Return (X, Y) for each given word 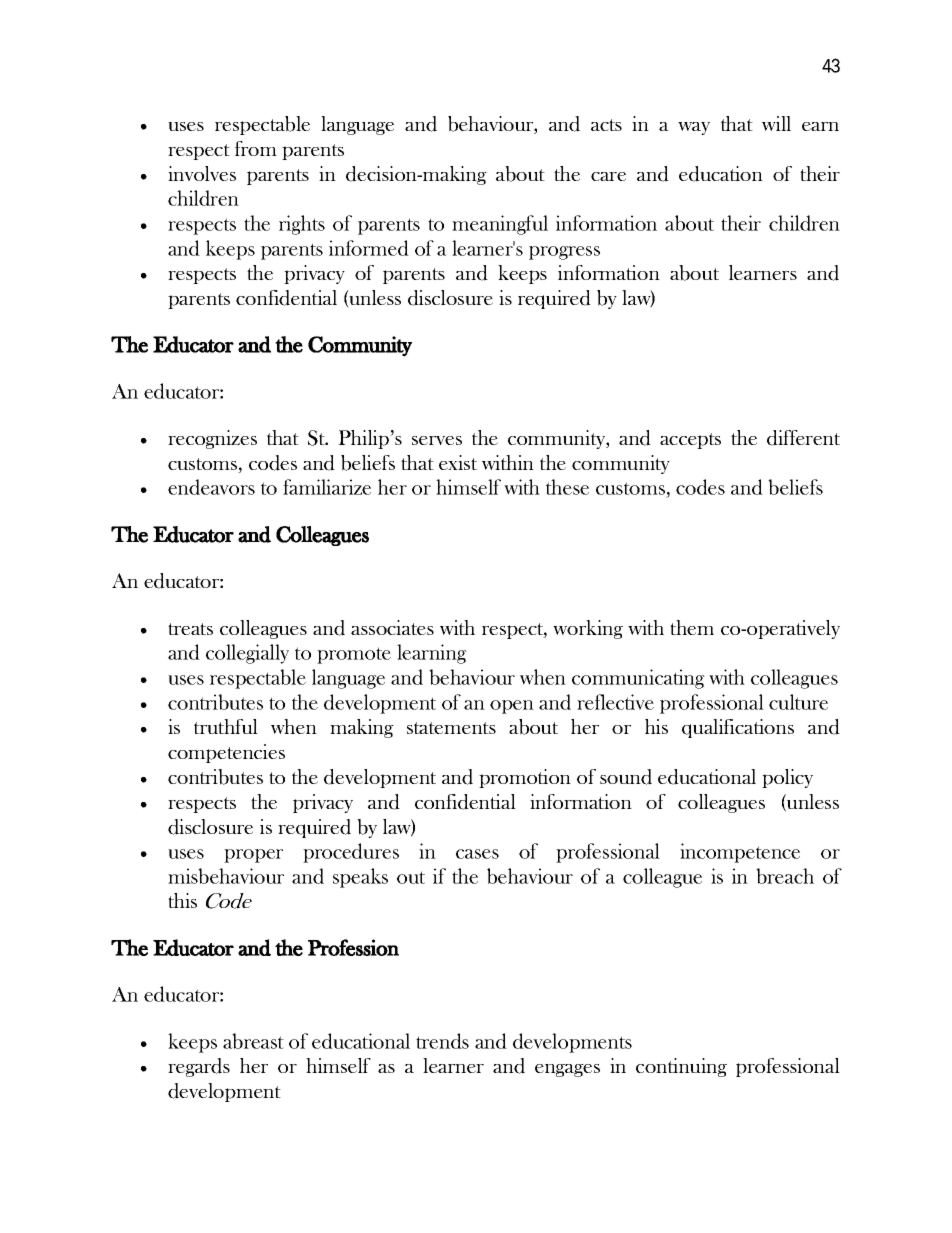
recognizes (212, 439)
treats (190, 629)
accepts (690, 441)
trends (442, 1041)
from (256, 148)
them (692, 627)
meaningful (500, 225)
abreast (253, 1041)
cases (477, 854)
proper (253, 856)
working (588, 629)
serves (437, 440)
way (694, 128)
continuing (681, 1067)
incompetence (740, 853)
